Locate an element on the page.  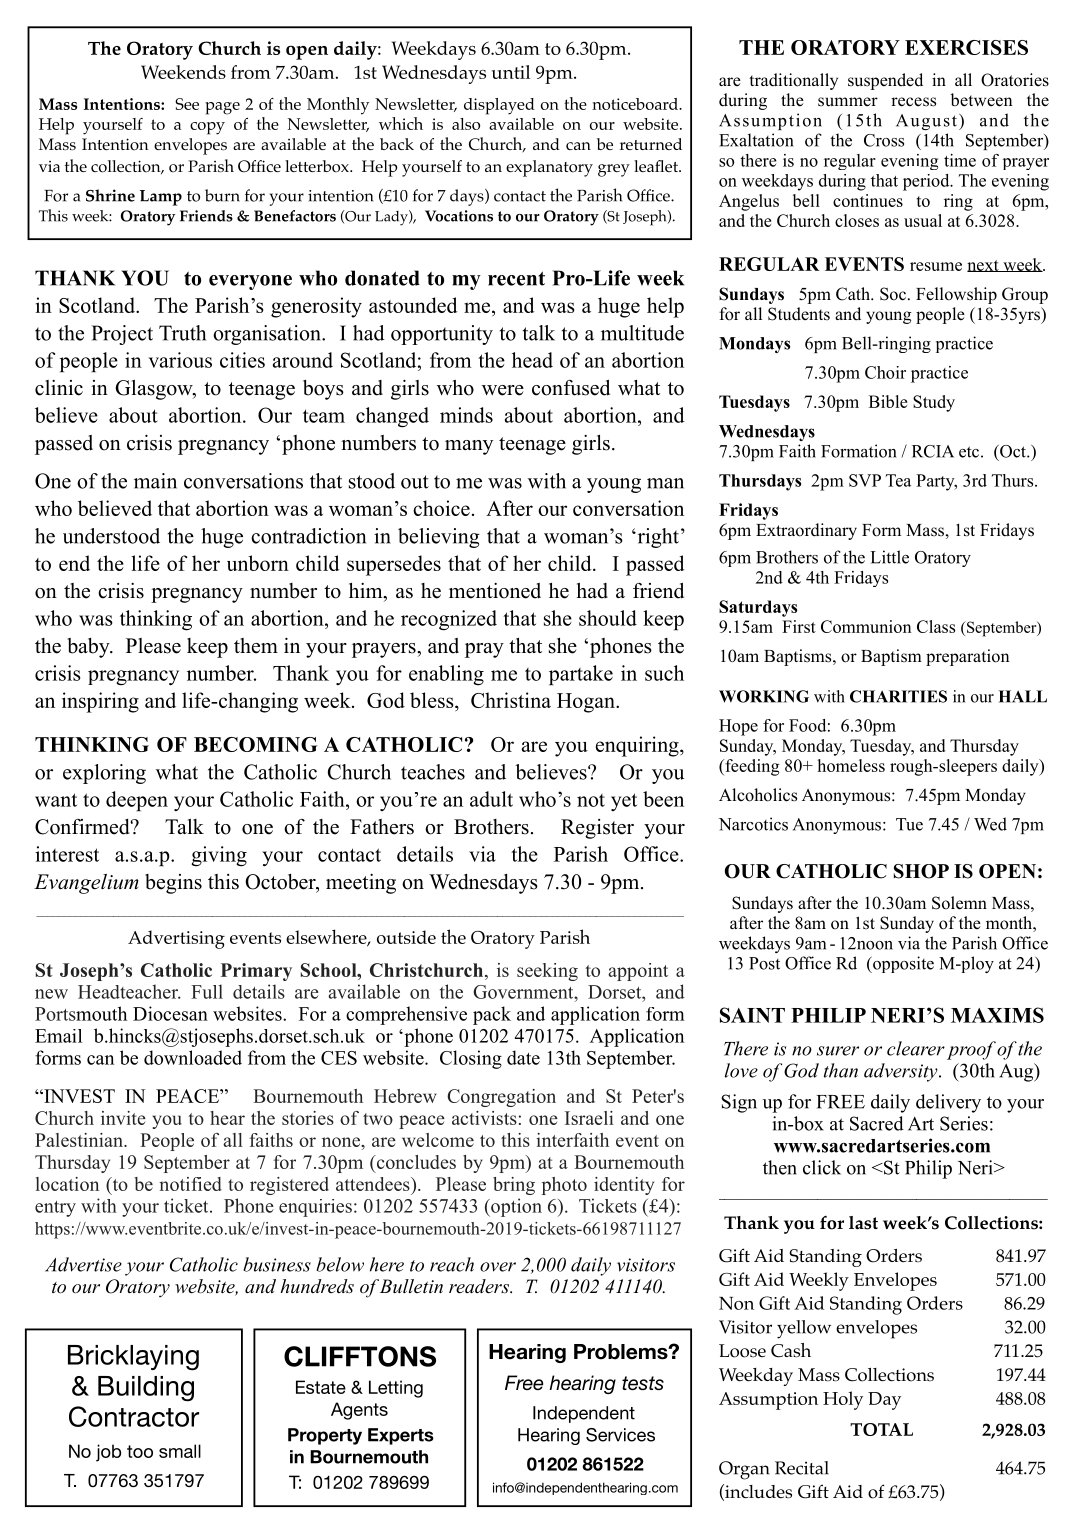
TOTAL is located at coordinates (881, 1429).
